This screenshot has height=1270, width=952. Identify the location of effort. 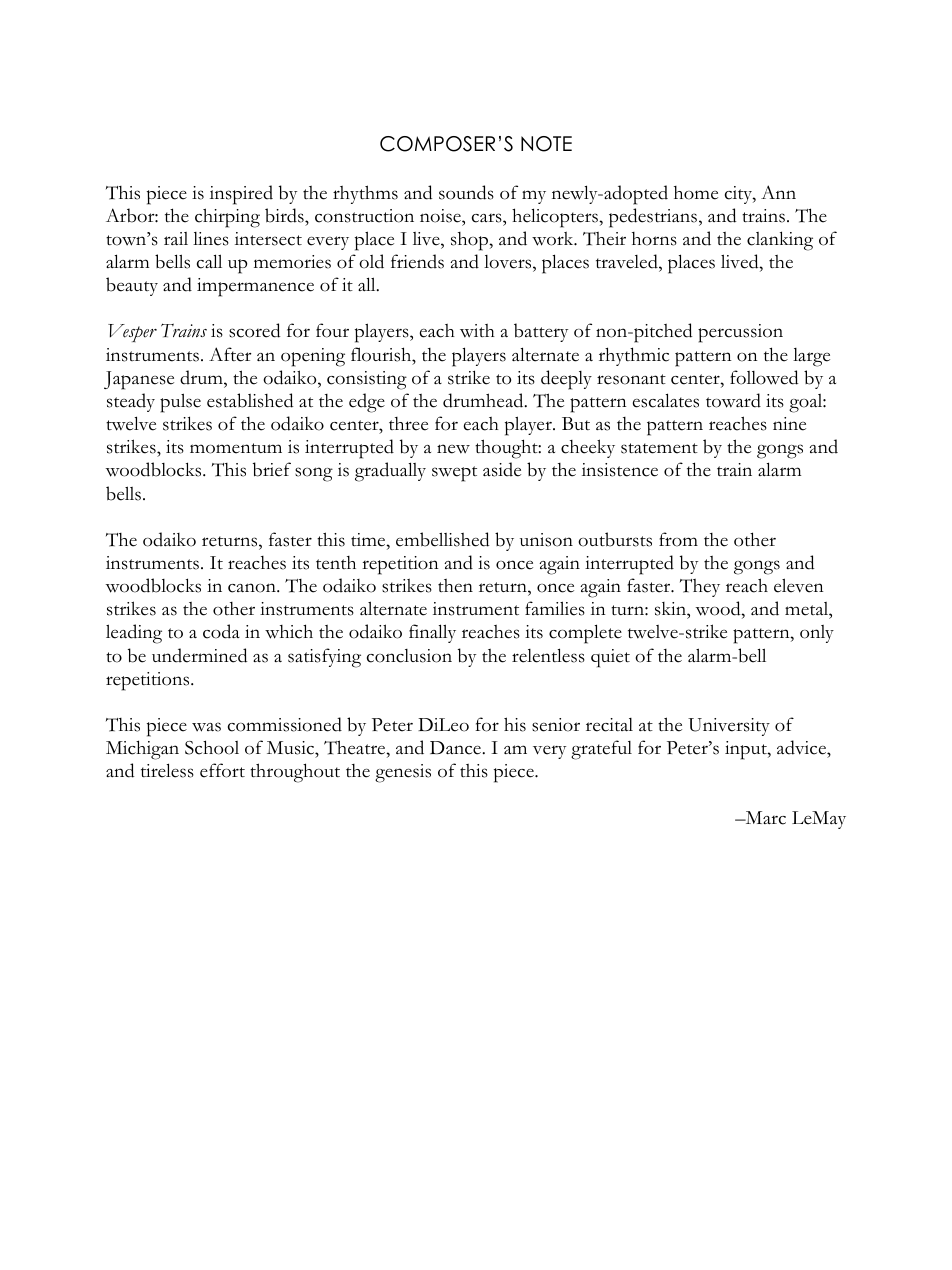
(222, 770).
